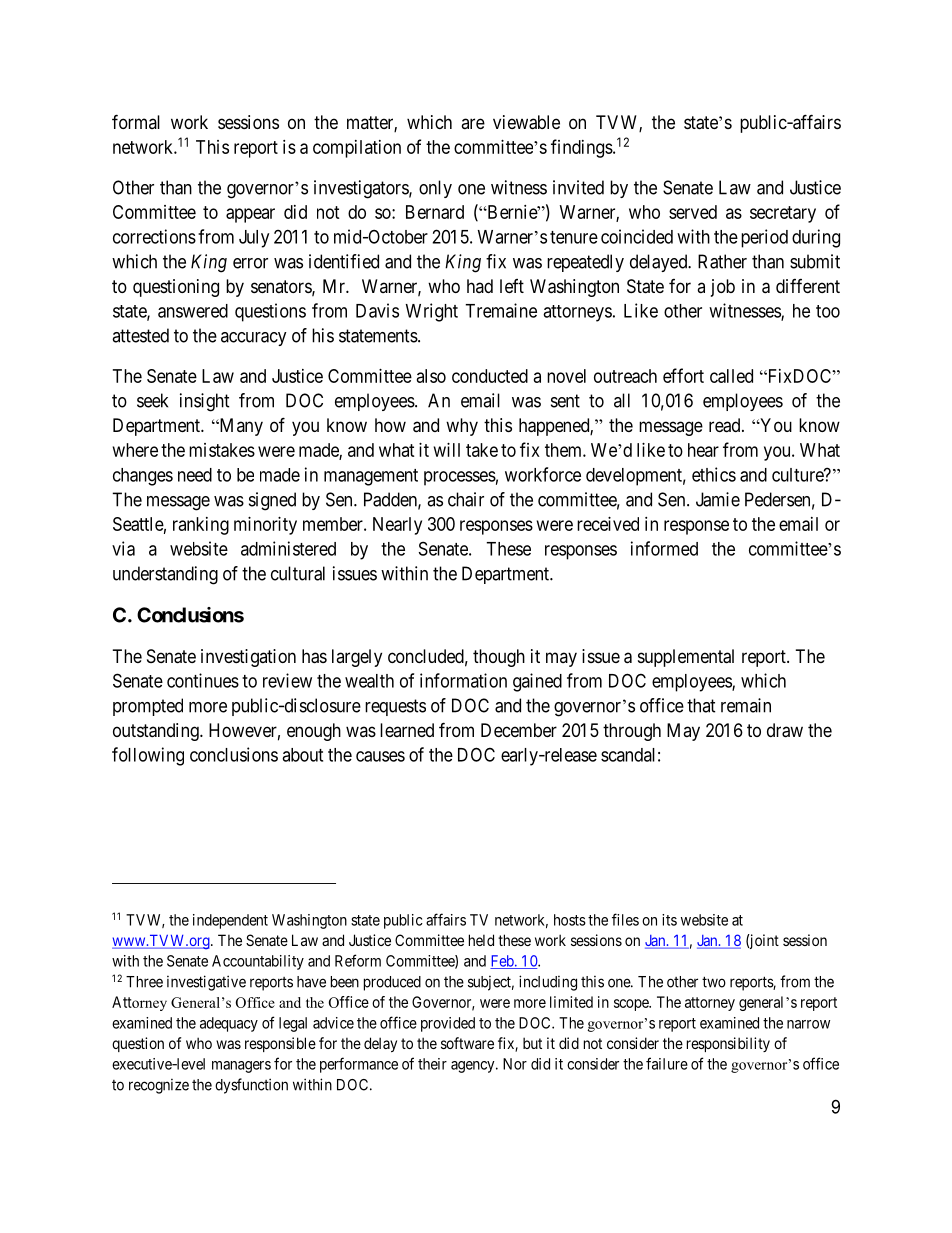 This document has width=952, height=1233. What do you see at coordinates (526, 122) in the document?
I see `viewable` at bounding box center [526, 122].
